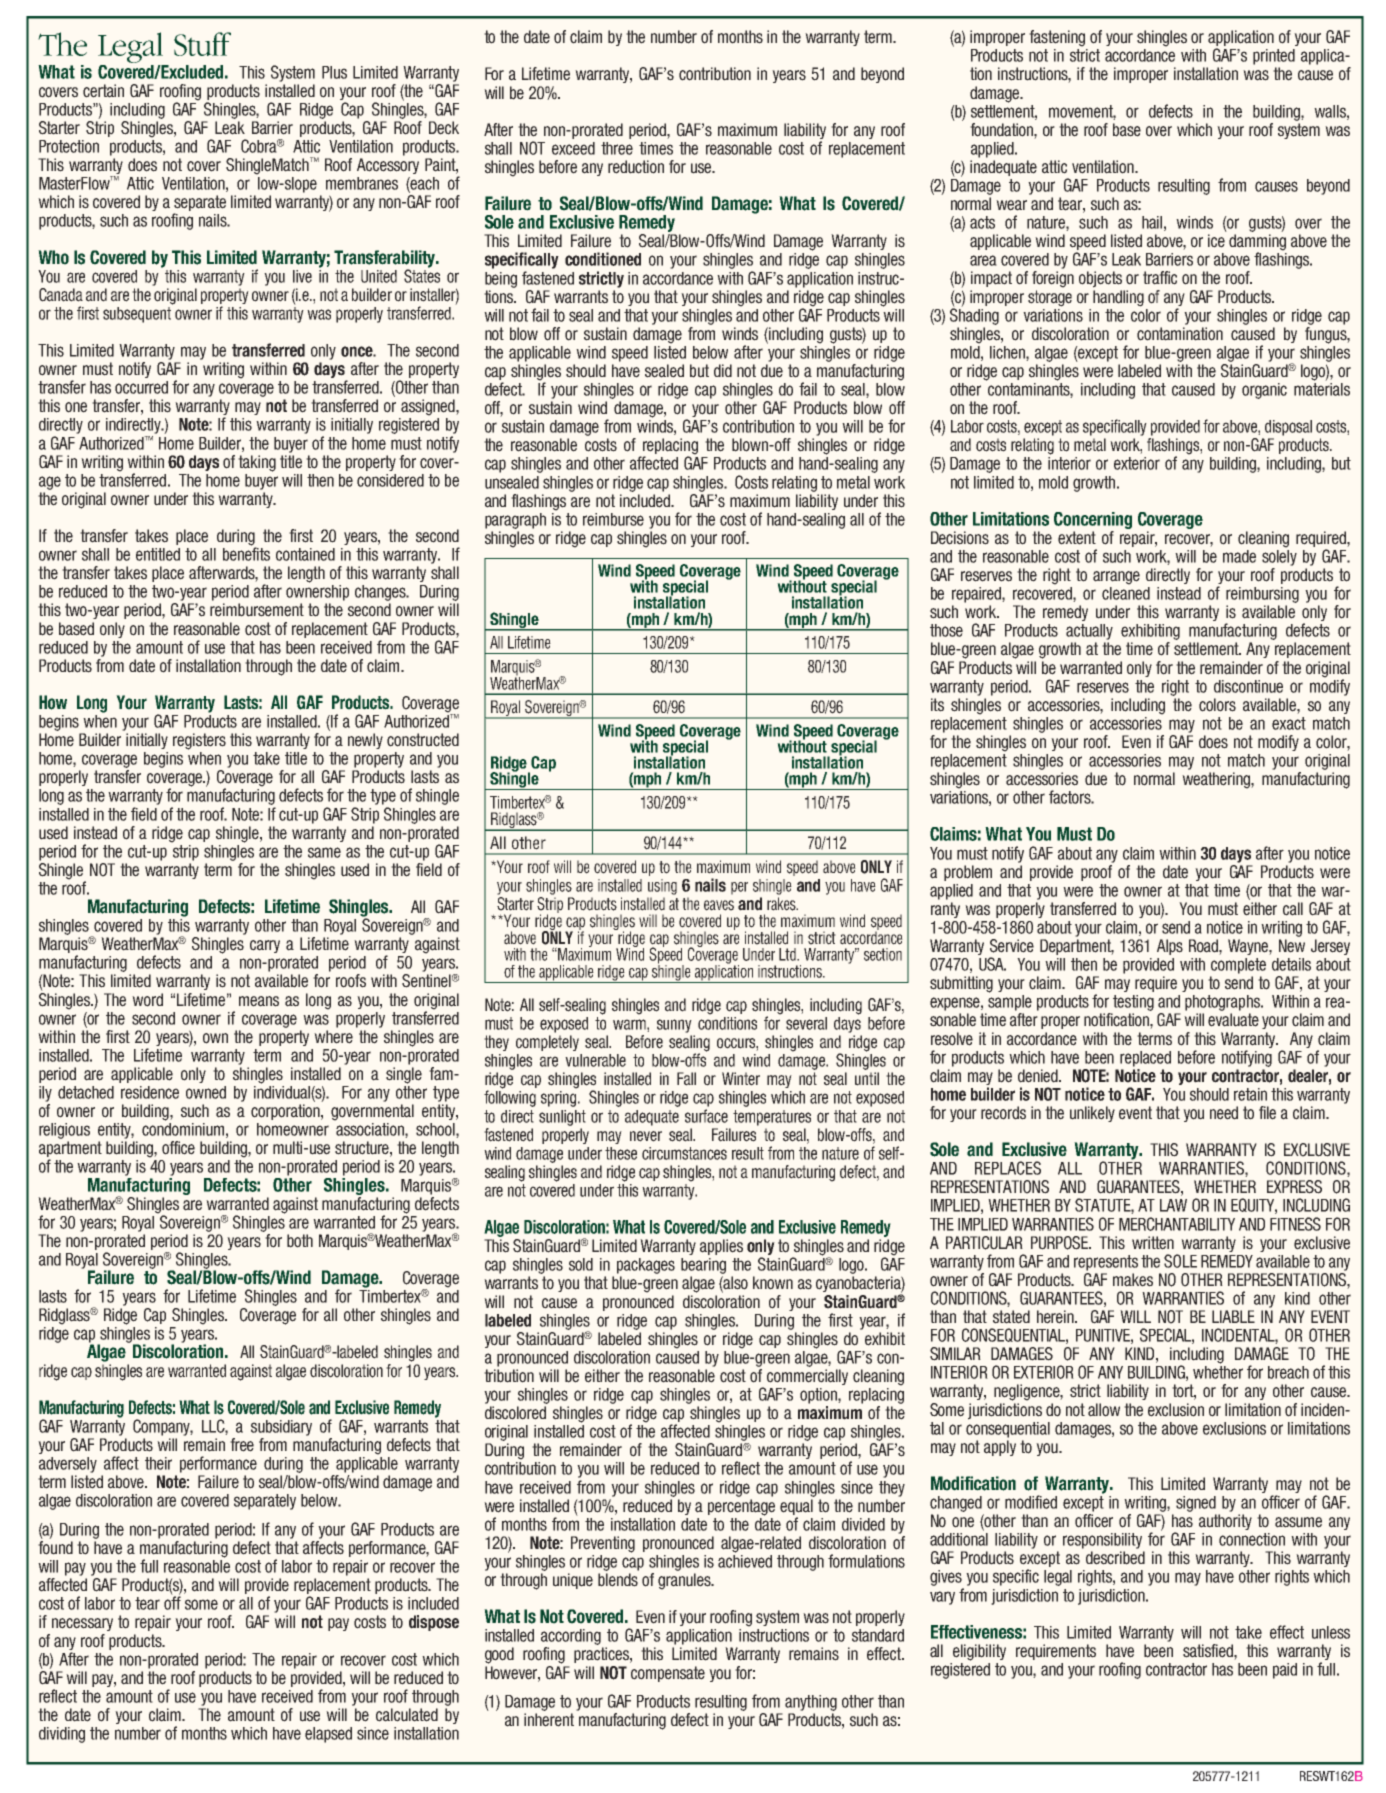 The height and width of the document is (1793, 1386). I want to click on elapsed, so click(328, 1735).
